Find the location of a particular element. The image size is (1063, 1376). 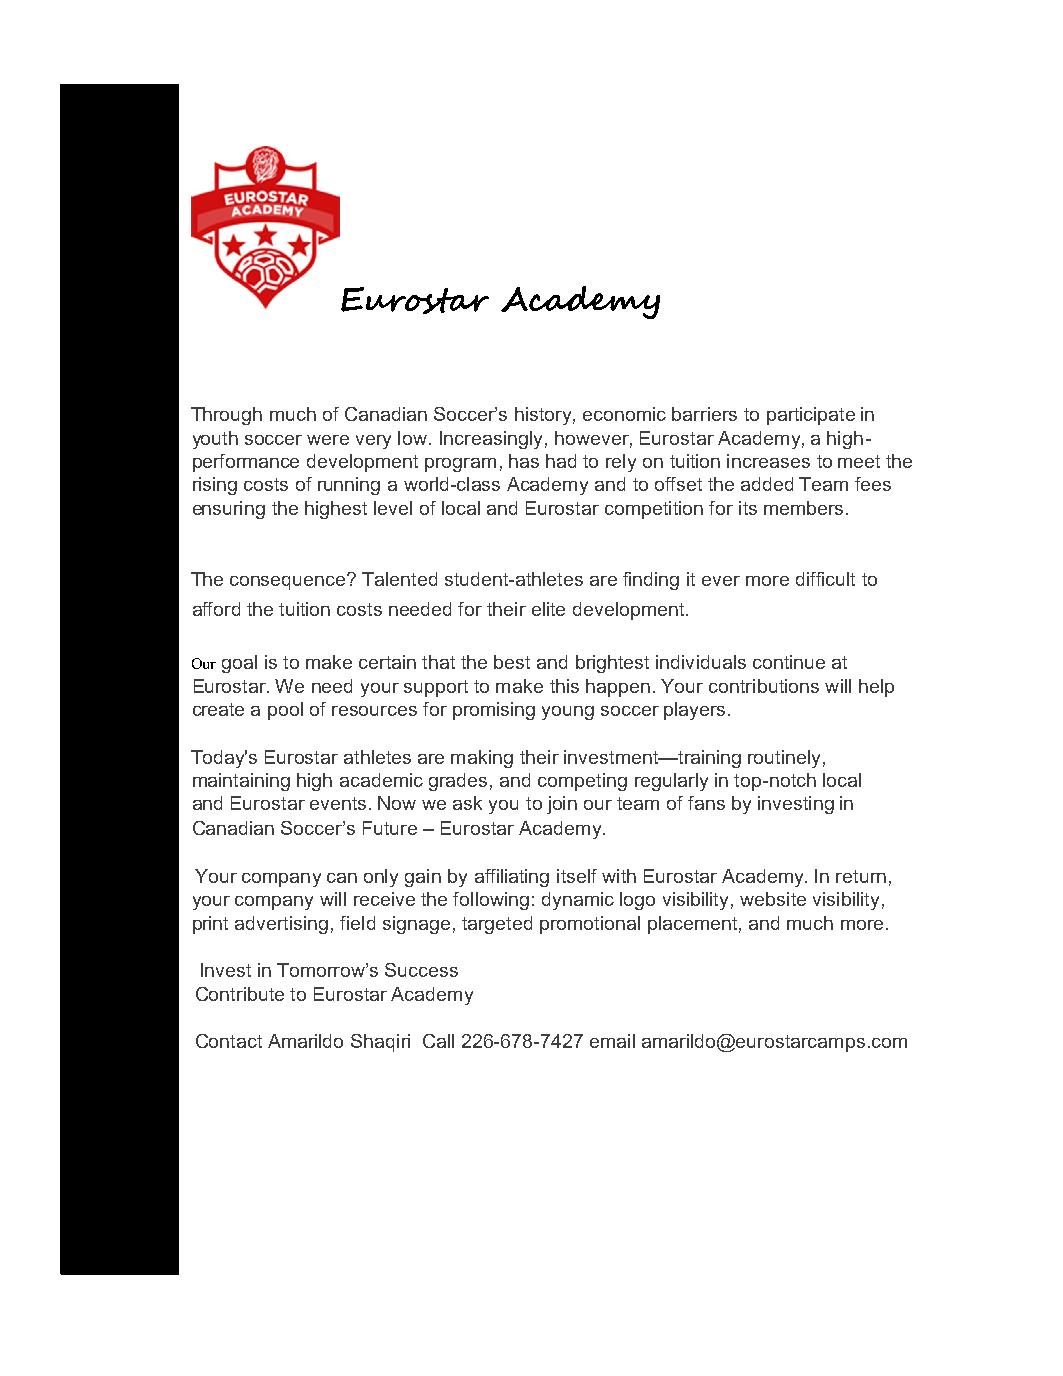

young is located at coordinates (568, 713).
